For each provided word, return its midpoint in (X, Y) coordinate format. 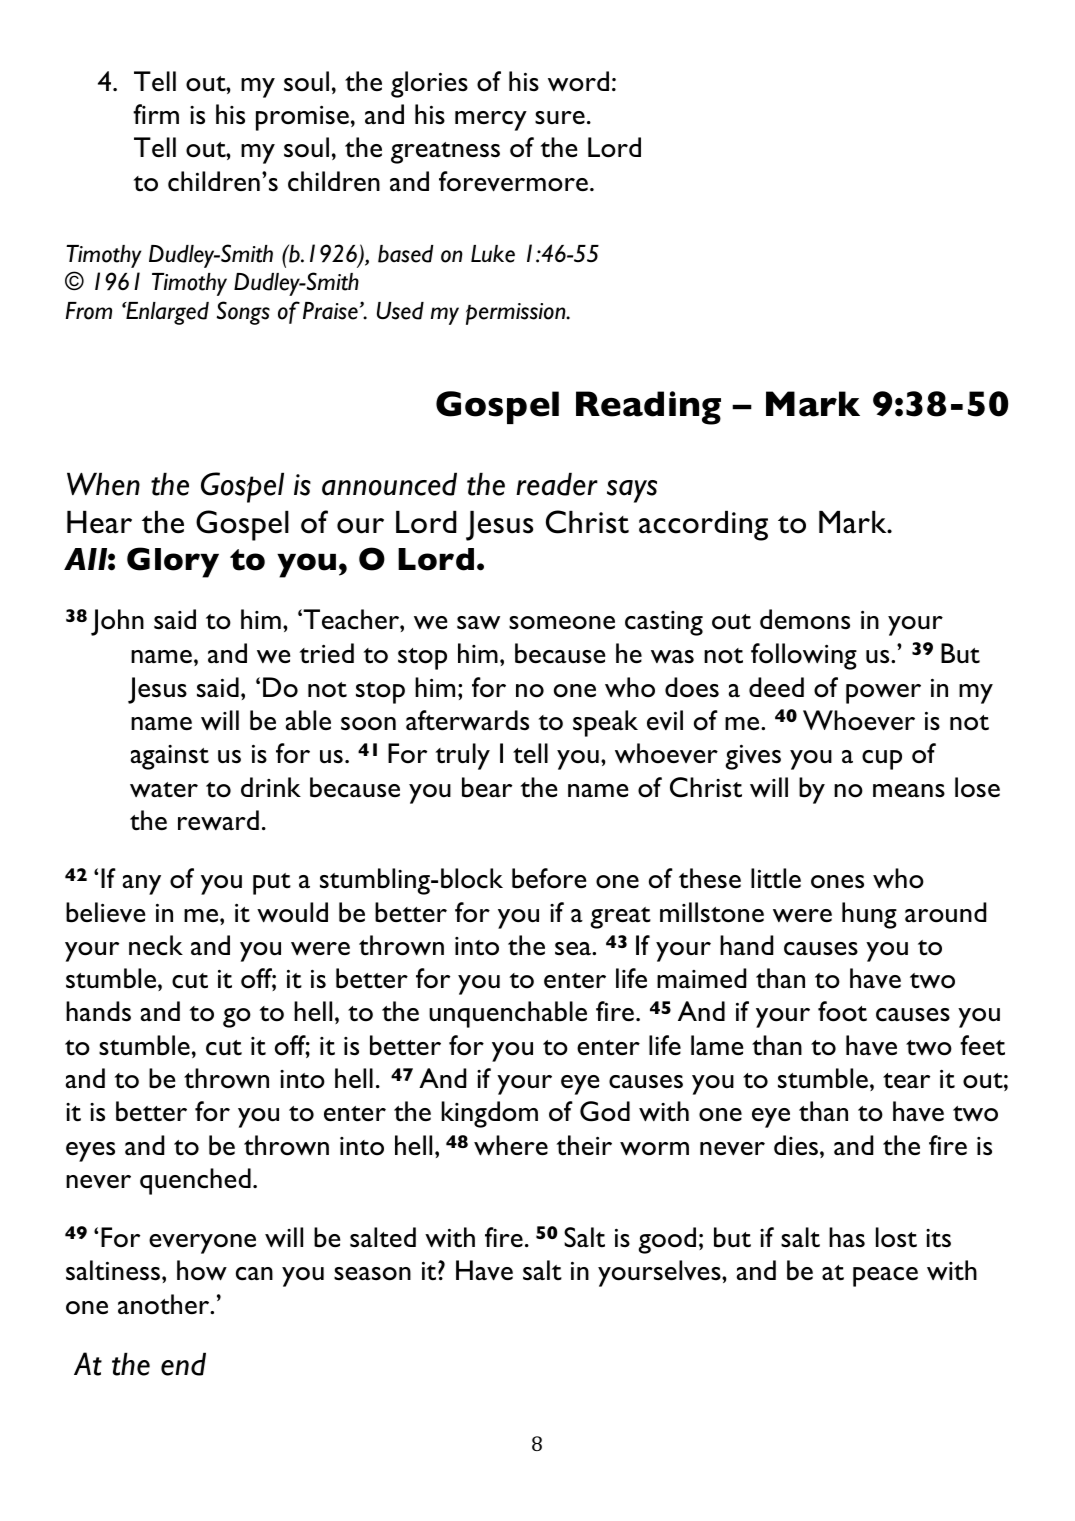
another (165, 1304)
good (667, 1240)
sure (560, 118)
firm (156, 114)
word (578, 81)
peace (885, 1277)
